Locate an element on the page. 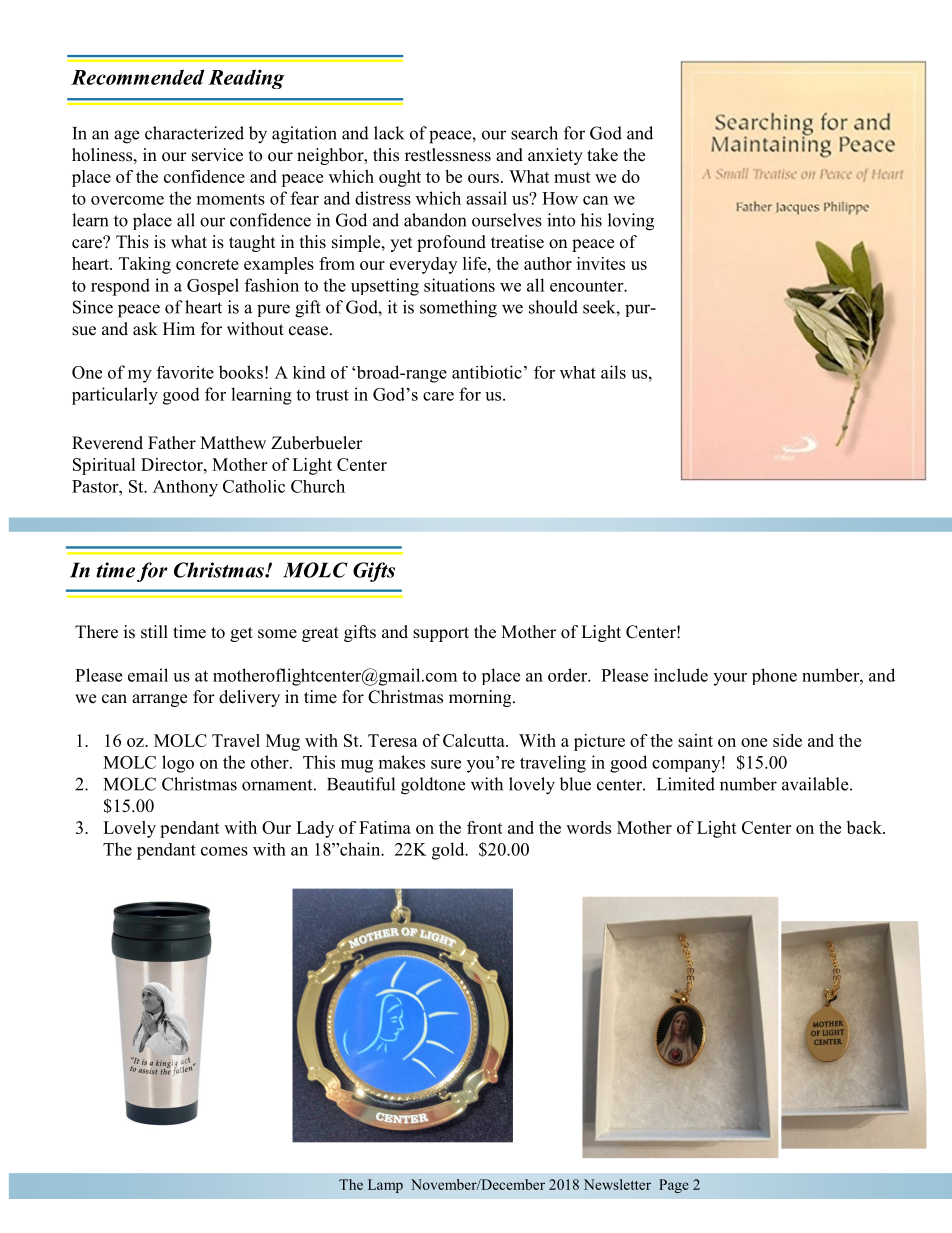 Image resolution: width=952 pixels, height=1233 pixels. front is located at coordinates (485, 827).
